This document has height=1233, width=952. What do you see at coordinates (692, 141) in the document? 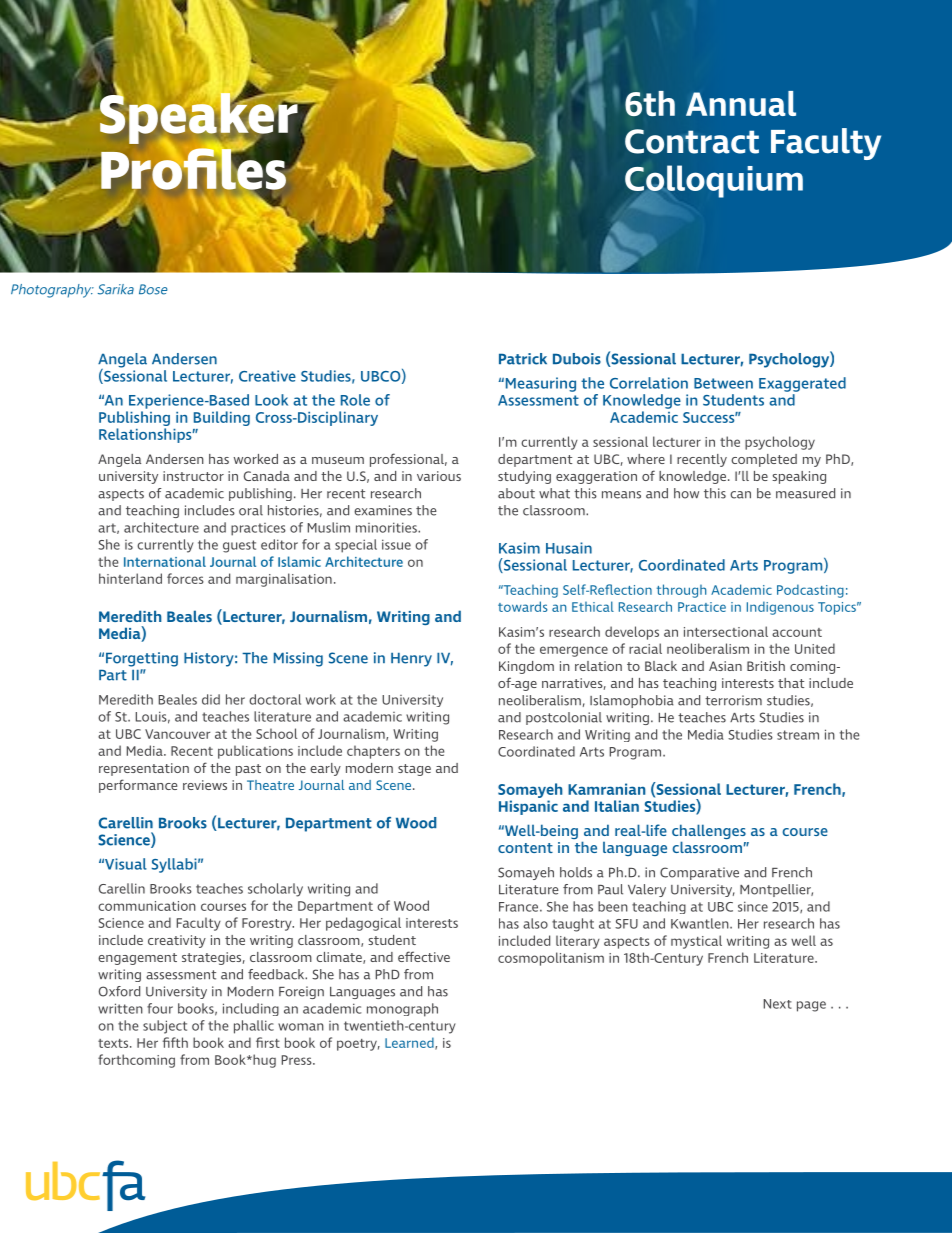
I see `Contract` at bounding box center [692, 141].
